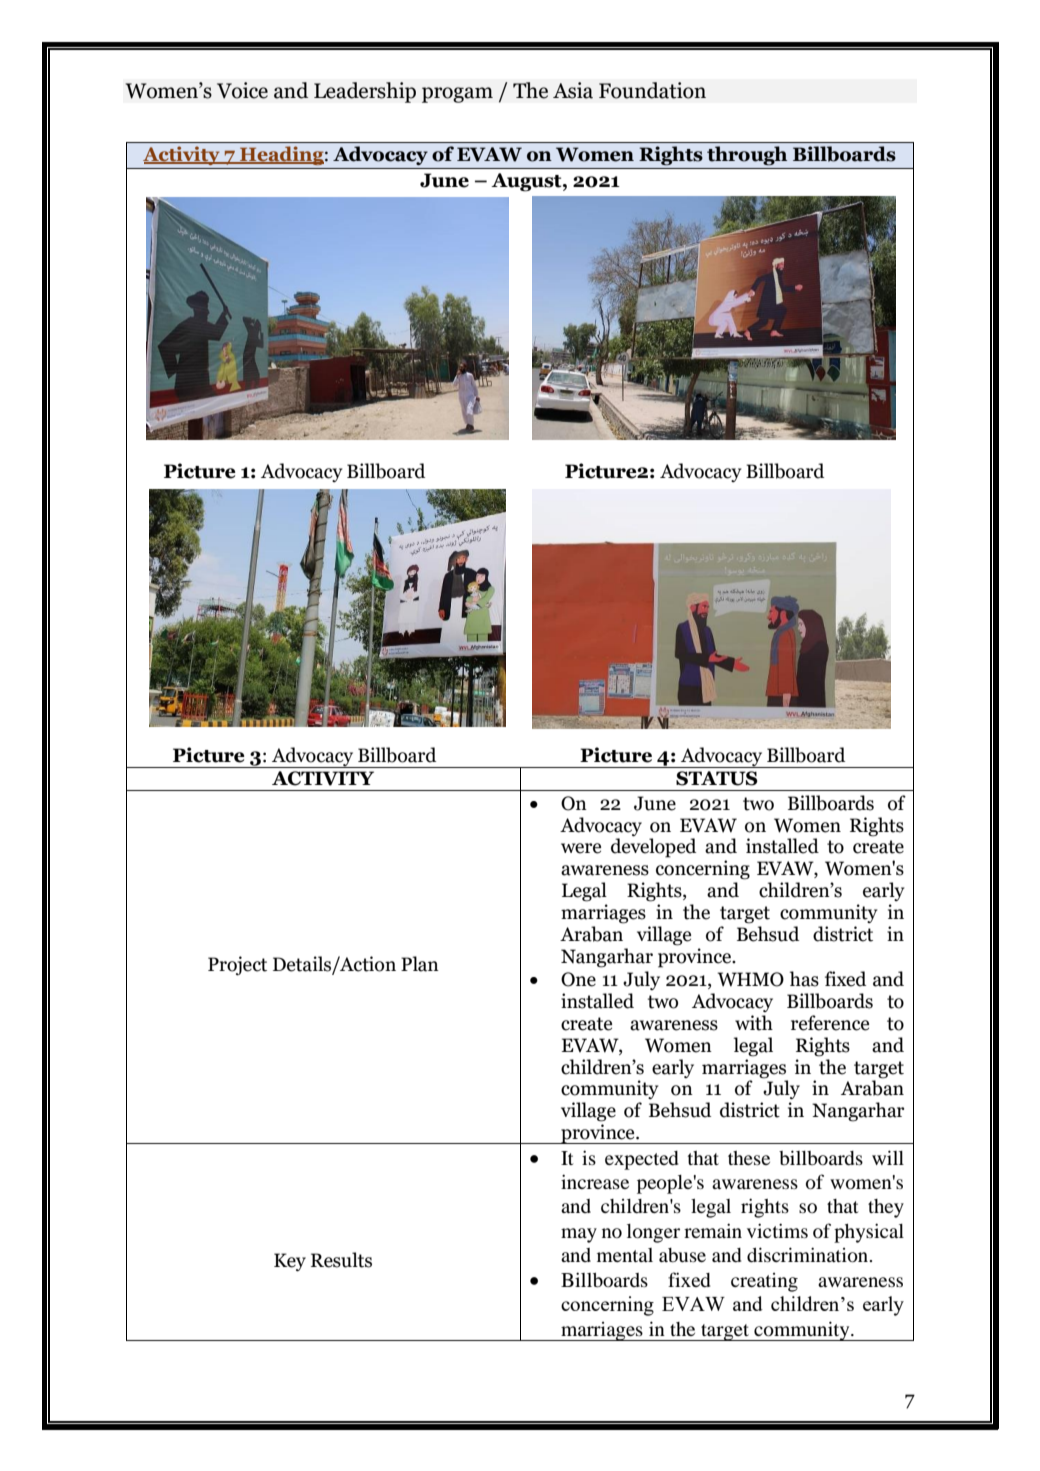  What do you see at coordinates (365, 92) in the screenshot?
I see `Leadership` at bounding box center [365, 92].
